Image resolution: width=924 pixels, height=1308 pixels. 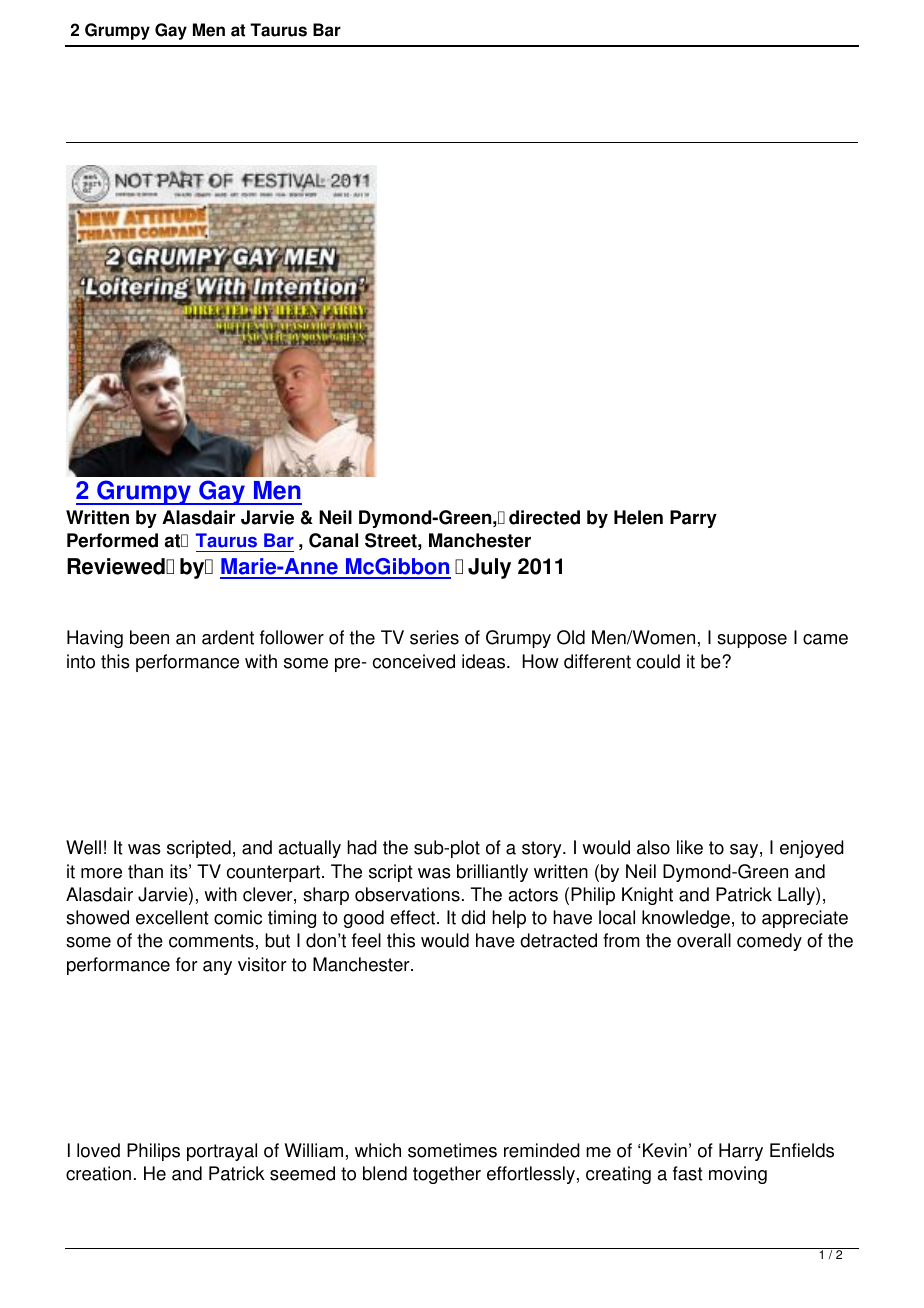 What do you see at coordinates (81, 661) in the screenshot?
I see `into` at bounding box center [81, 661].
